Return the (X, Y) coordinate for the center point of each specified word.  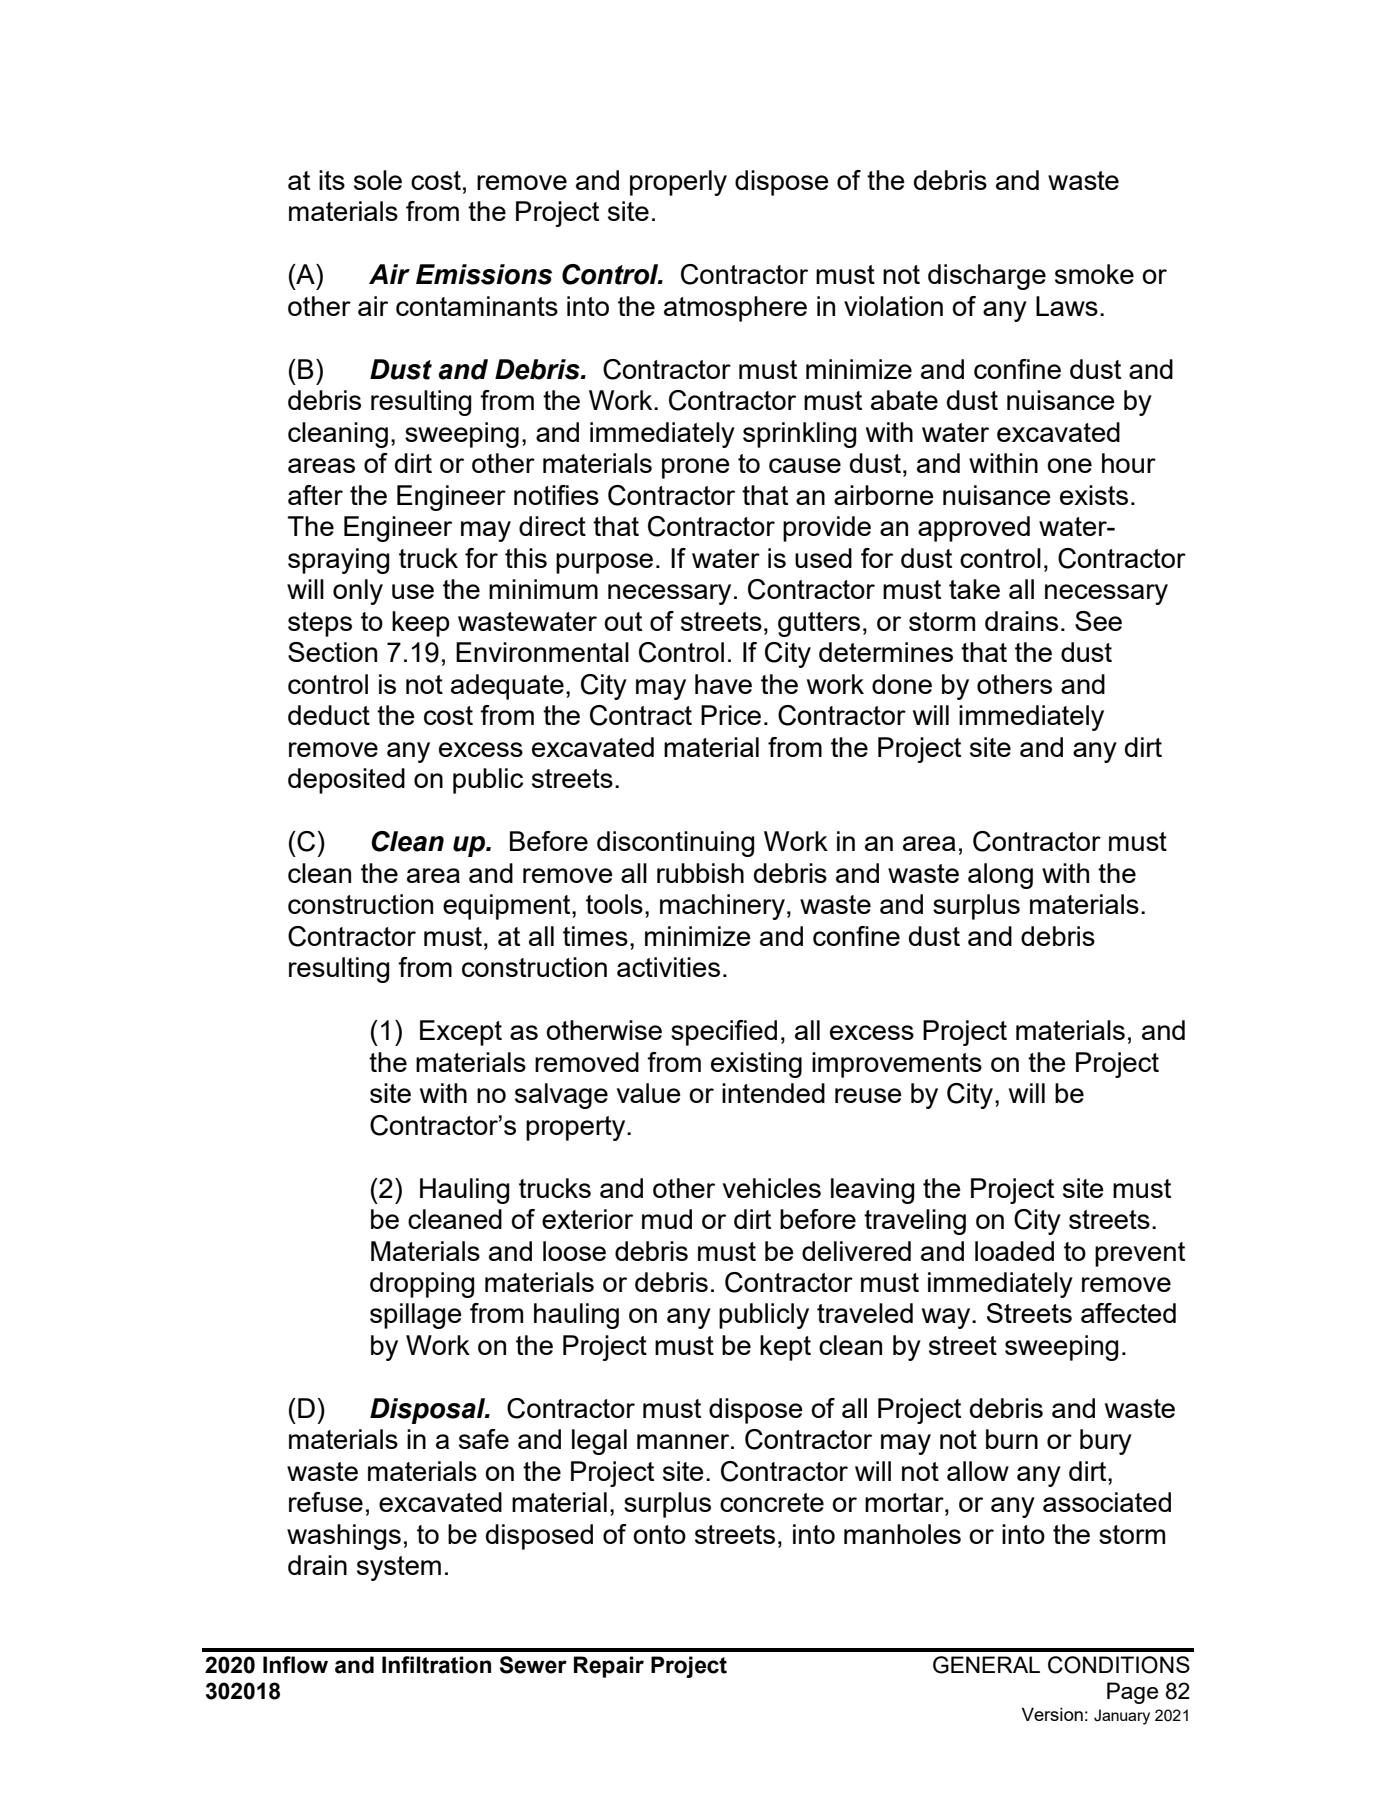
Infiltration (436, 1665)
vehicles (772, 1188)
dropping (422, 1285)
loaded (1014, 1251)
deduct (329, 715)
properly (678, 183)
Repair (609, 1667)
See (1098, 621)
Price (731, 715)
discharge (987, 277)
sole (378, 180)
